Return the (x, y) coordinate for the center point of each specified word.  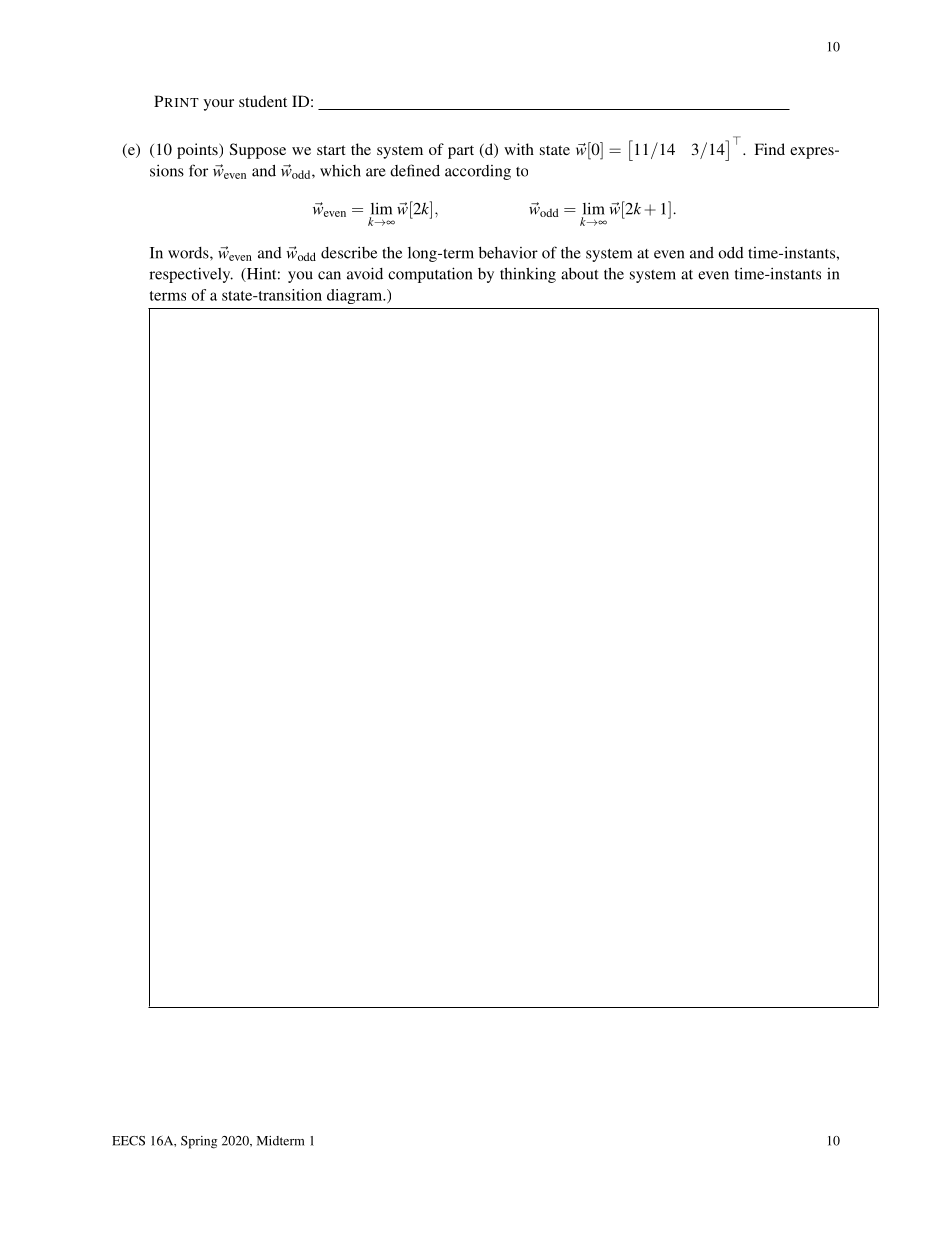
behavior (508, 253)
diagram (356, 296)
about (580, 274)
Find (769, 149)
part (461, 152)
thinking (528, 275)
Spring (199, 1142)
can (329, 275)
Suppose (258, 151)
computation (430, 275)
